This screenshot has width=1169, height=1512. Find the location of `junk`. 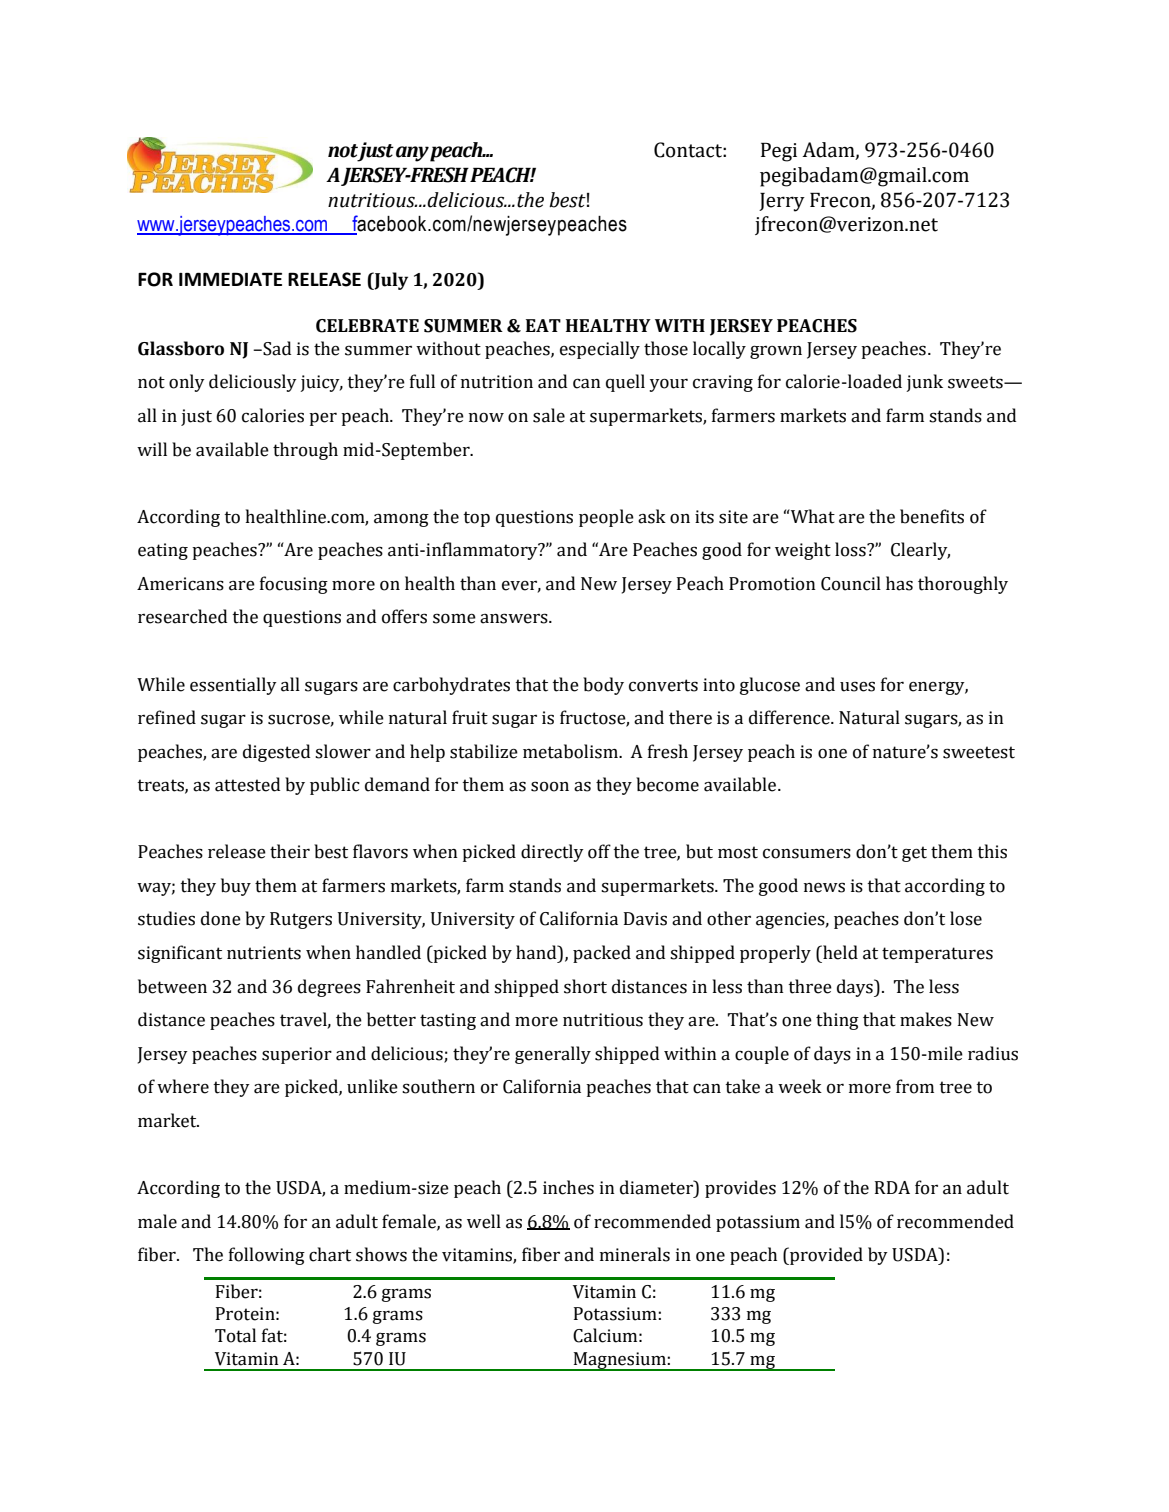

junk is located at coordinates (924, 383).
